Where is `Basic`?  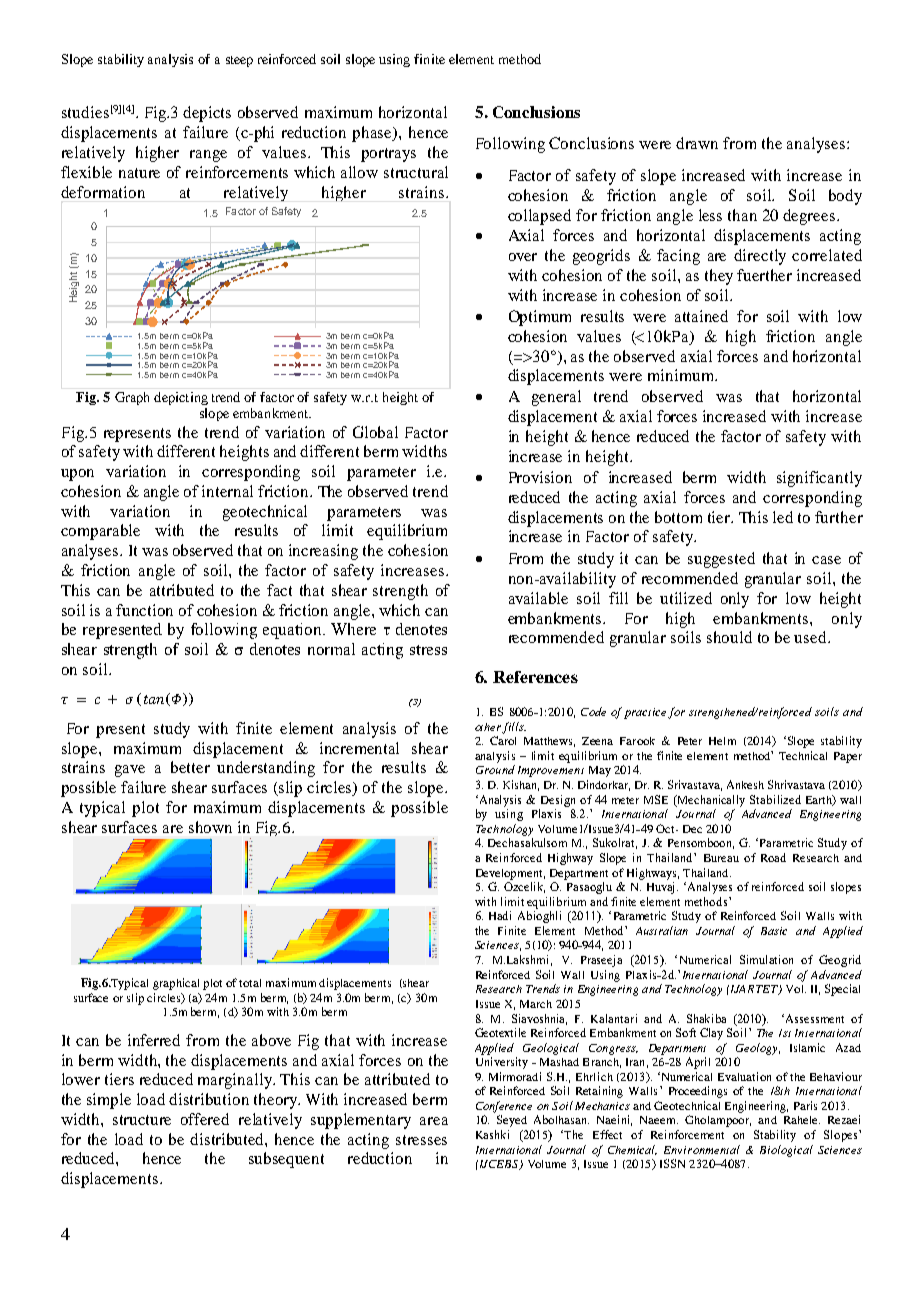 Basic is located at coordinates (774, 931).
